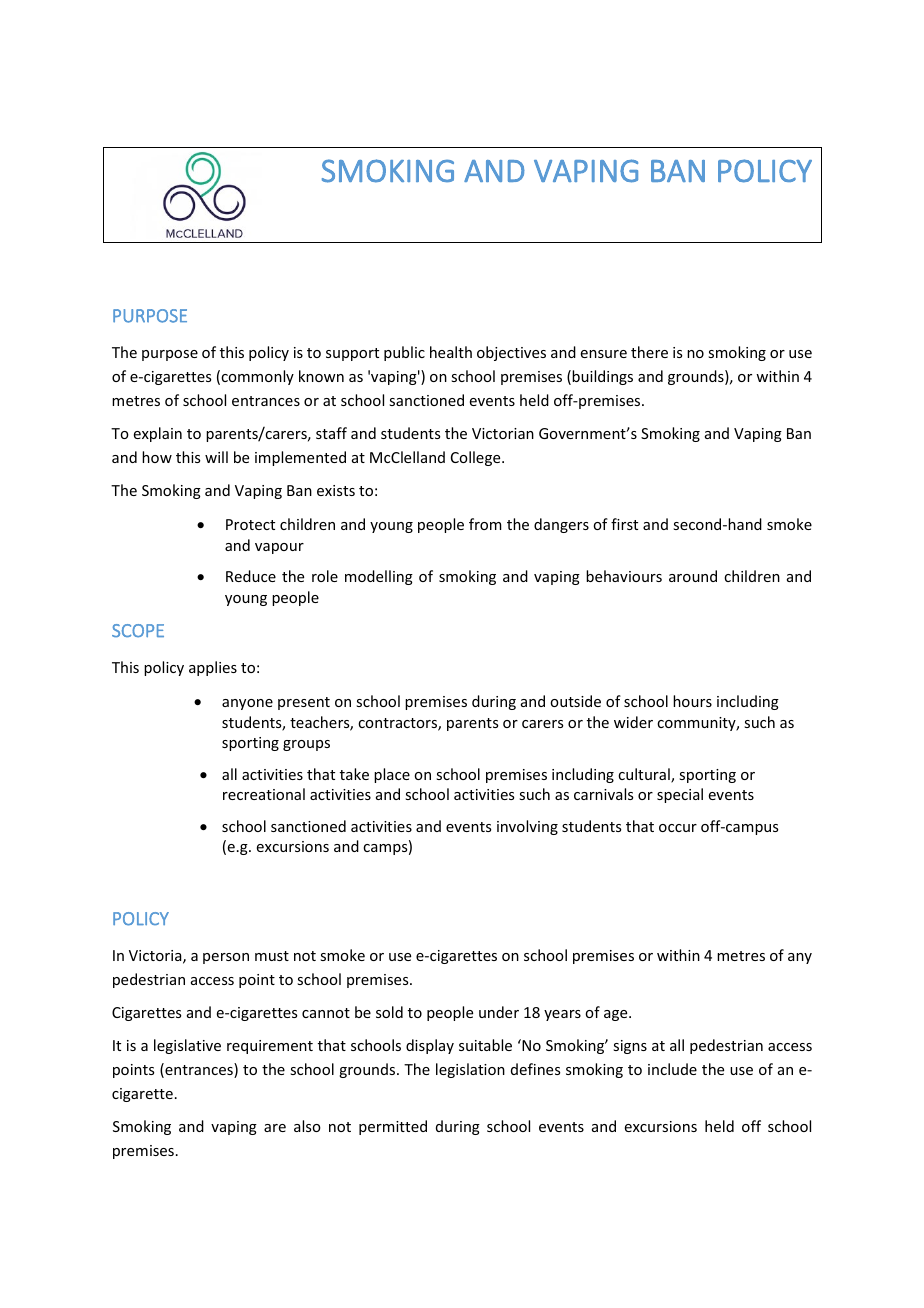 The width and height of the document is (924, 1308). I want to click on sold, so click(389, 1012).
